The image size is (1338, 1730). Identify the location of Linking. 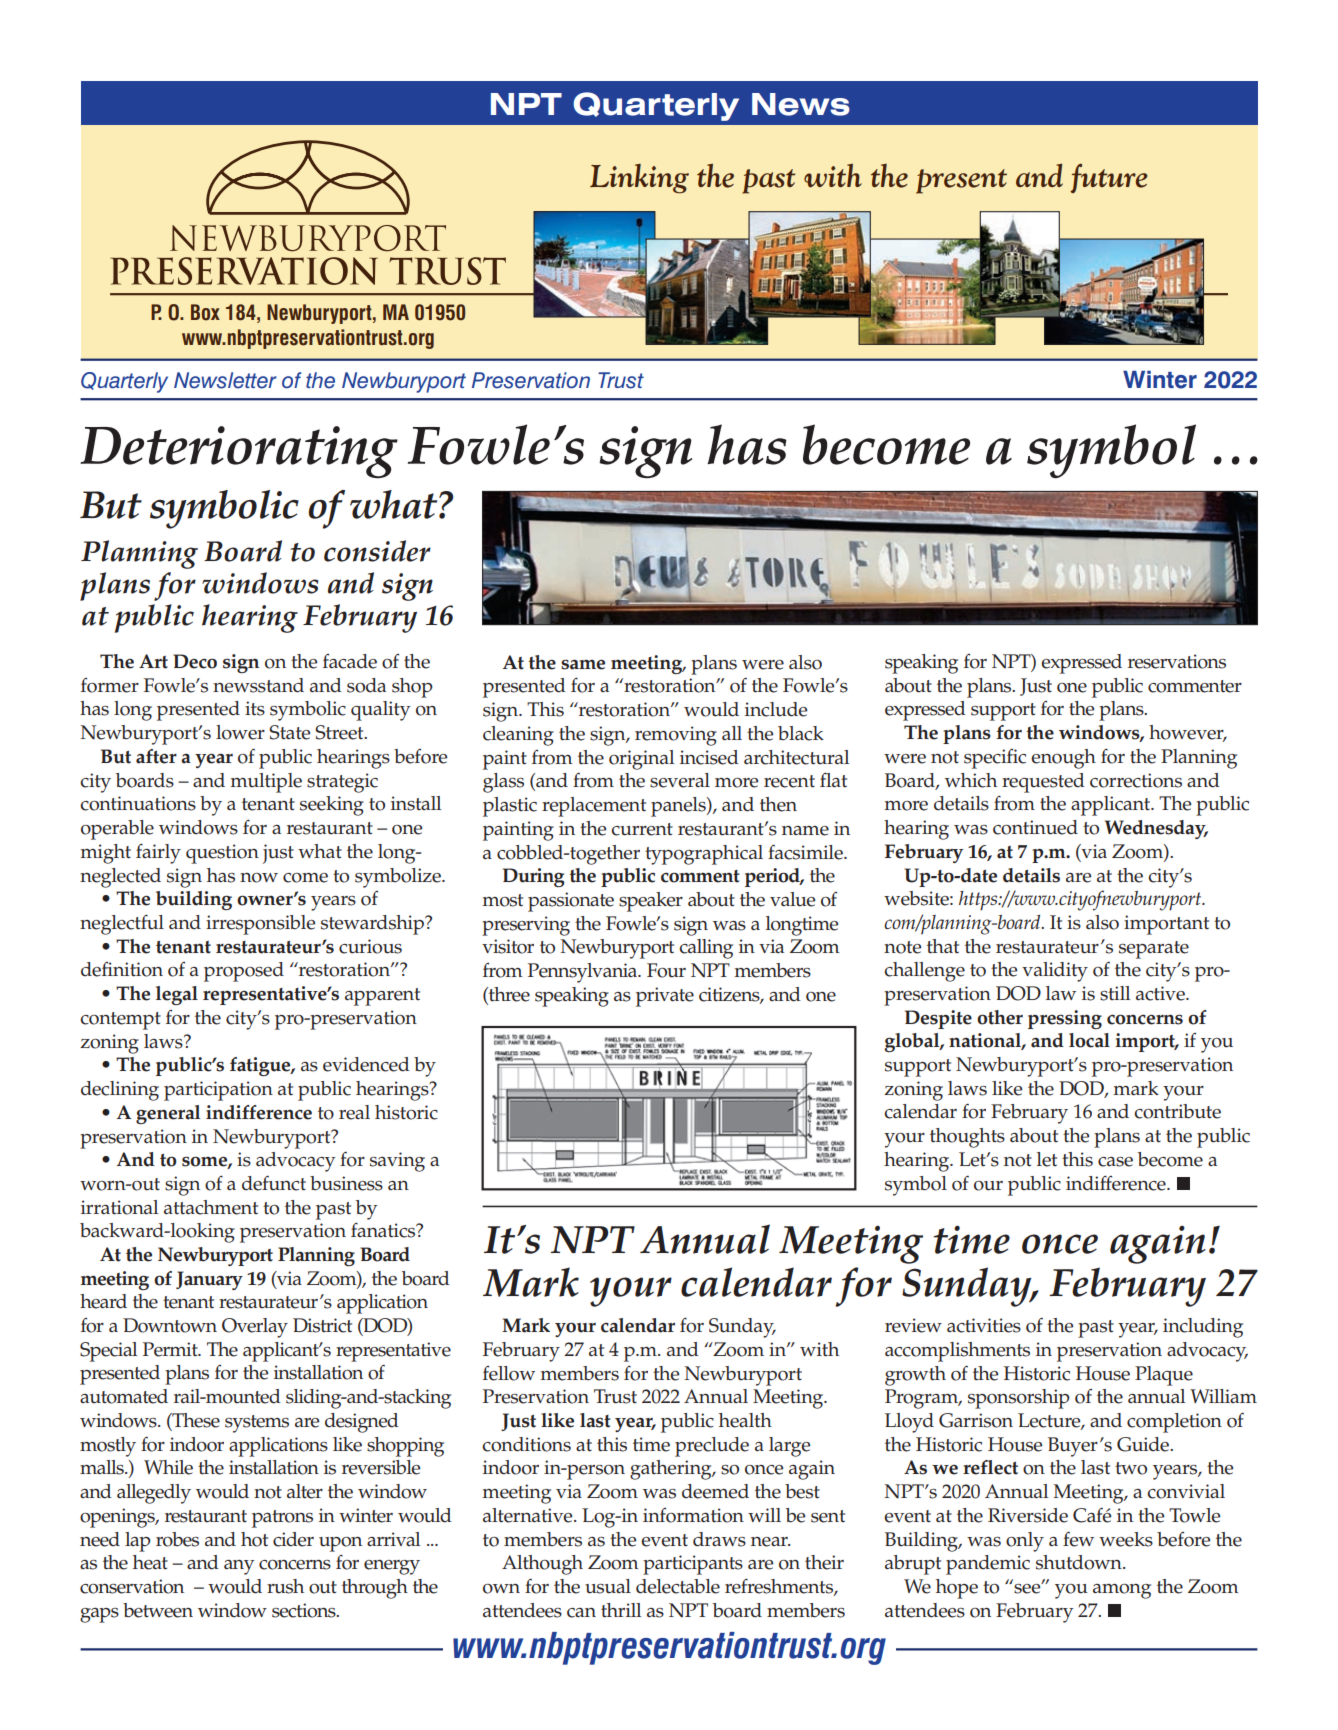
(639, 179).
